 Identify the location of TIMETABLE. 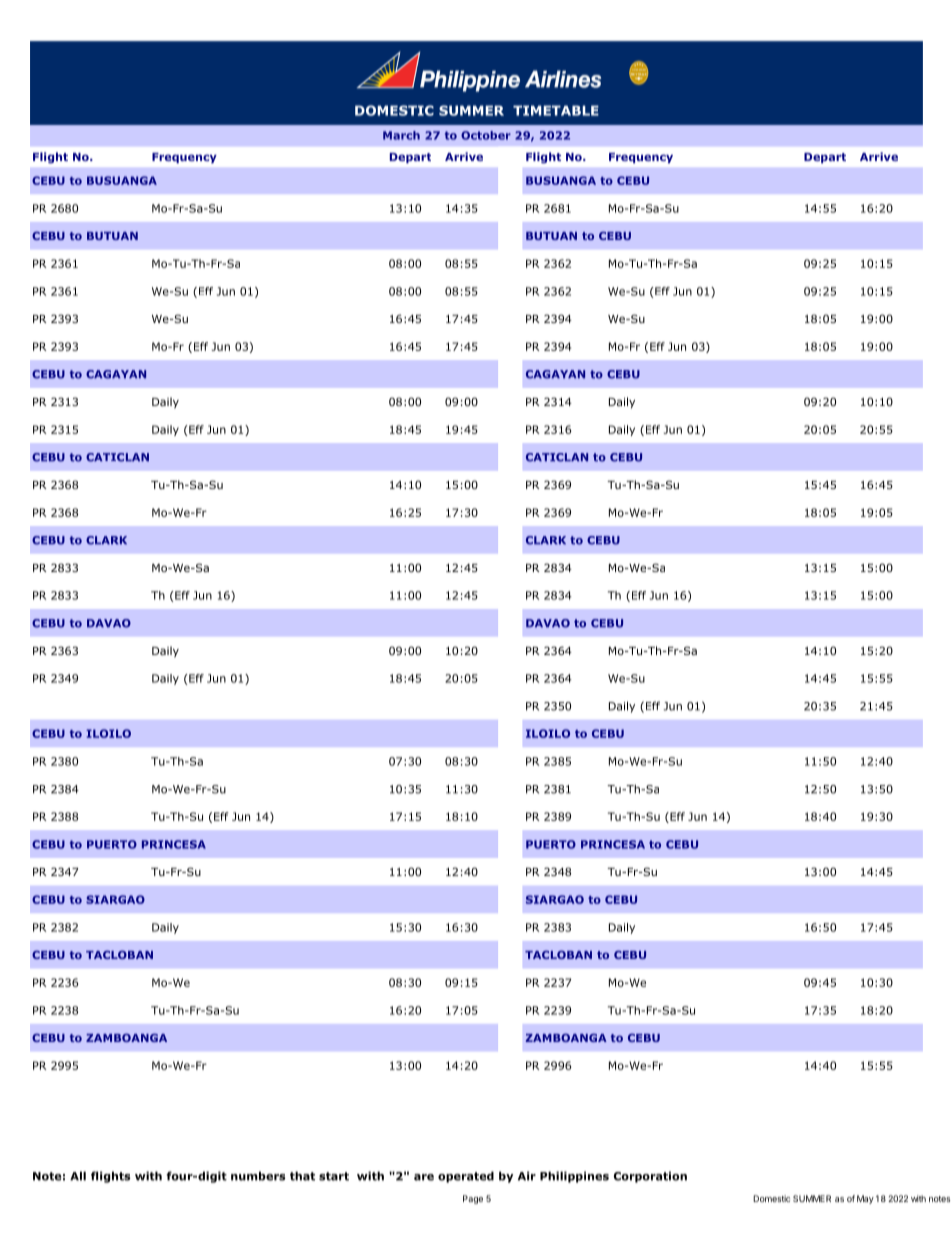
(556, 110).
